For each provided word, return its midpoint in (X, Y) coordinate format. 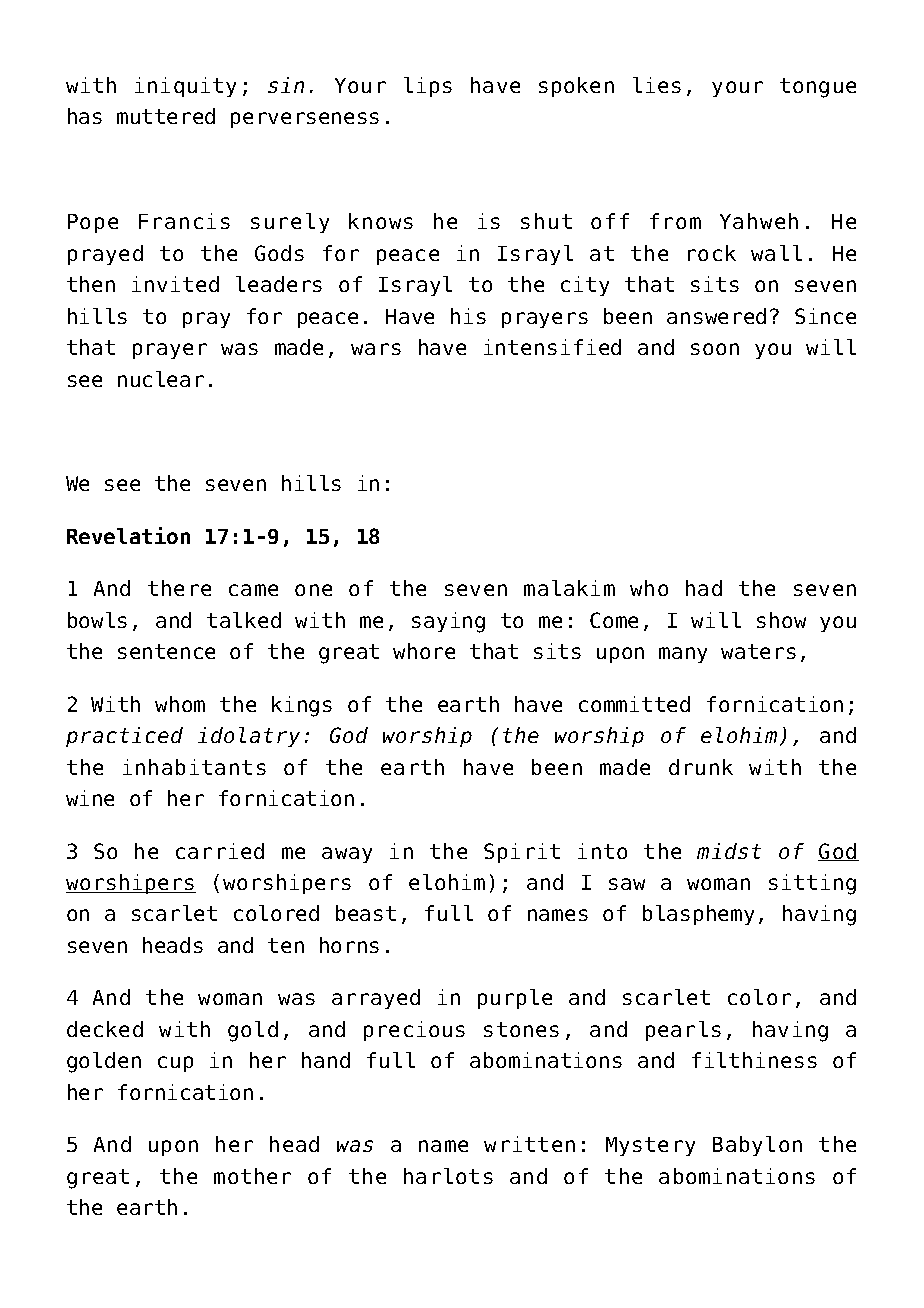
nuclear (161, 379)
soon (715, 349)
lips (428, 87)
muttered (166, 116)
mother (252, 1176)
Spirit (522, 853)
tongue (818, 88)
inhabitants (194, 767)
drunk (701, 767)
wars (376, 349)
